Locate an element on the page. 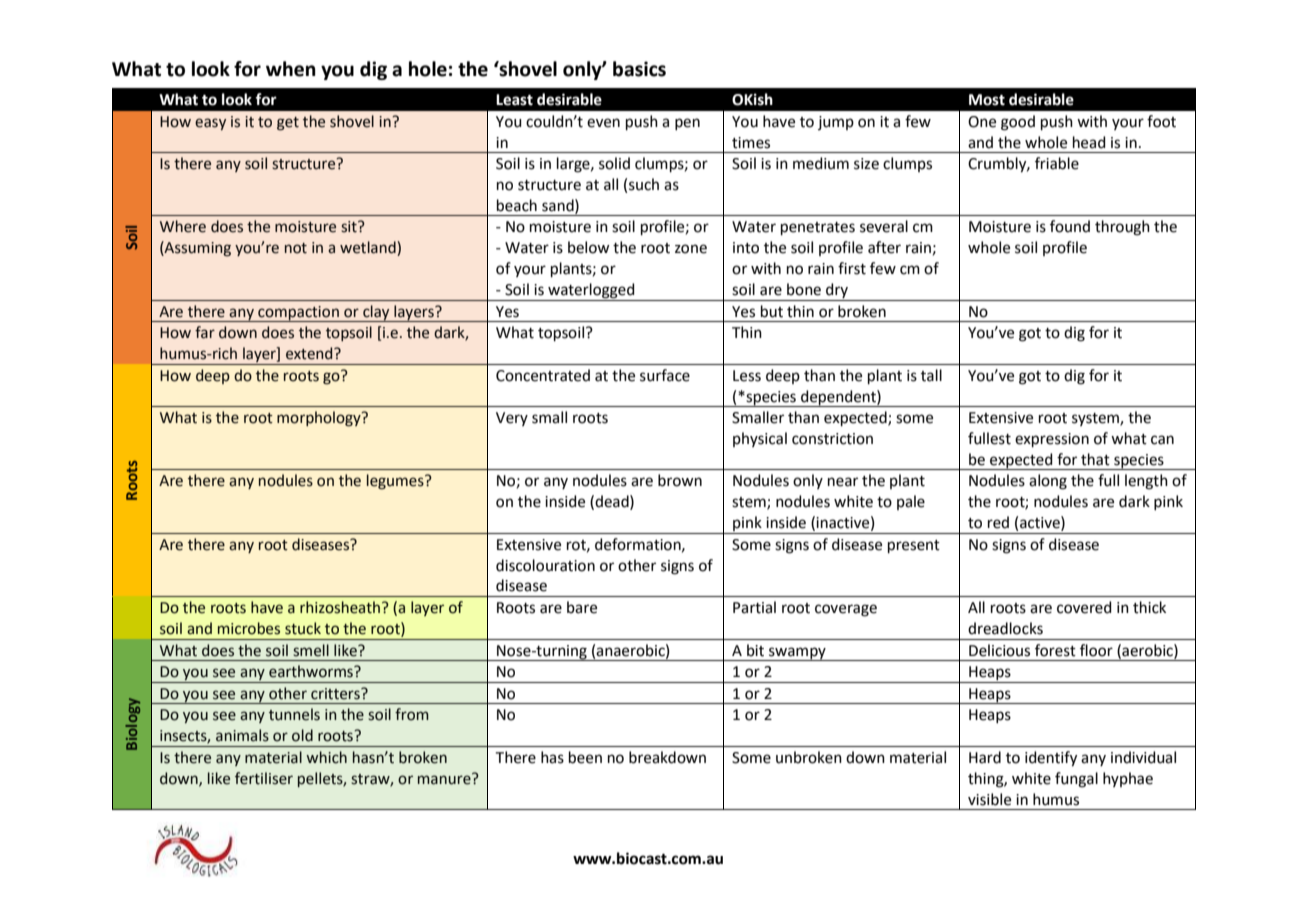 The width and height of the page is (1308, 924). basics is located at coordinates (639, 69).
